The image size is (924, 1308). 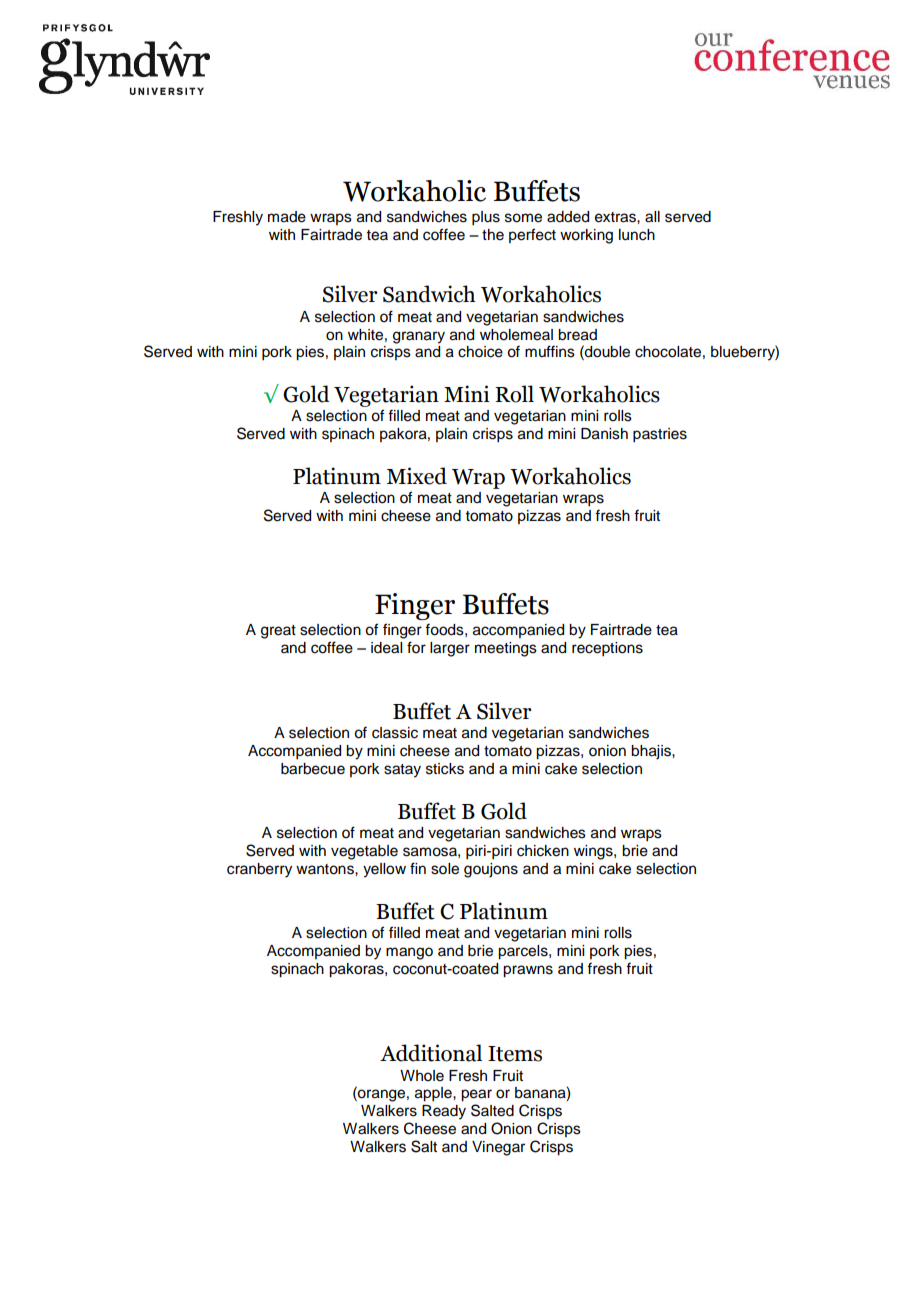 I want to click on choice, so click(x=480, y=352).
